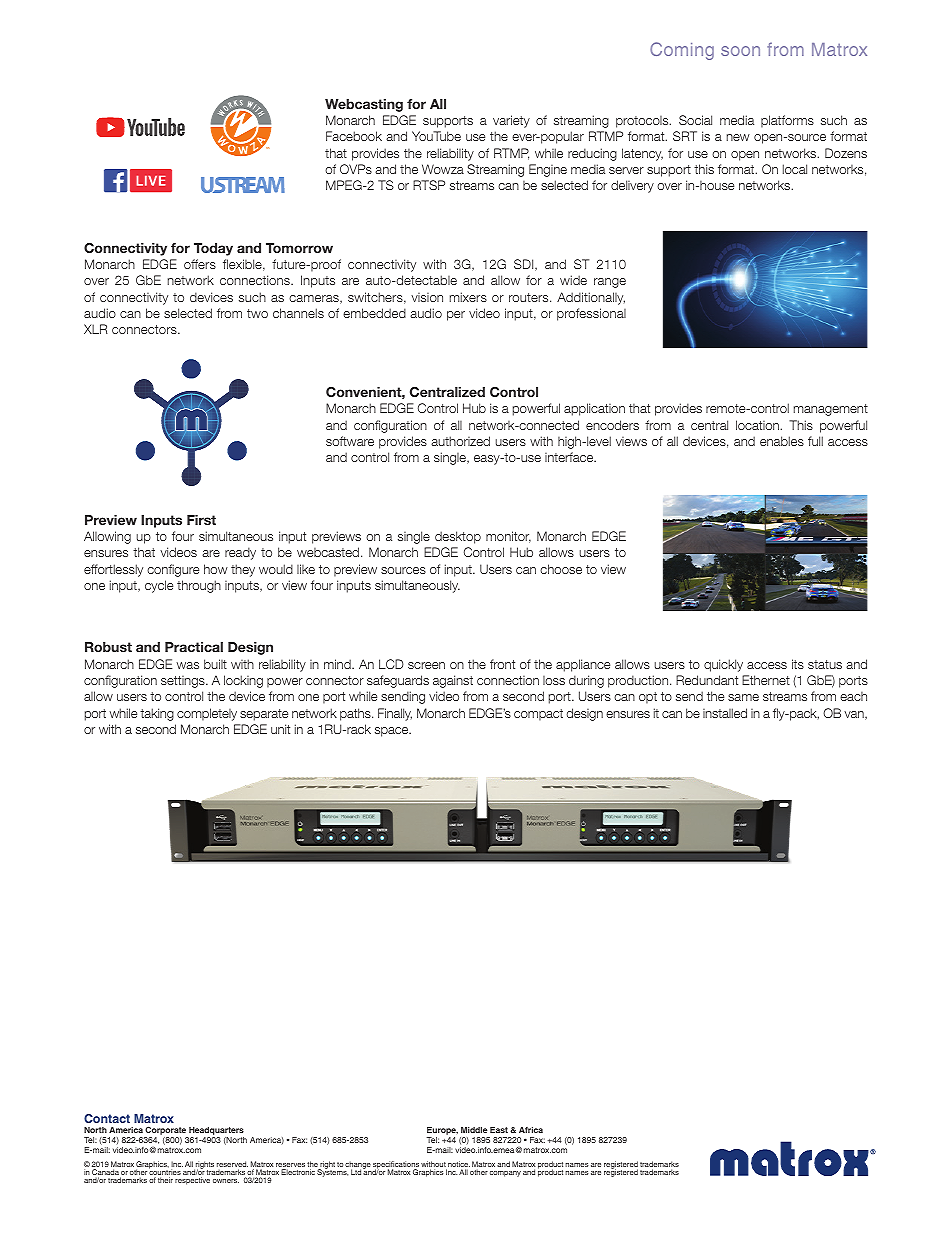 The image size is (952, 1233). Describe the element at coordinates (354, 136) in the document. I see `Facebook` at that location.
